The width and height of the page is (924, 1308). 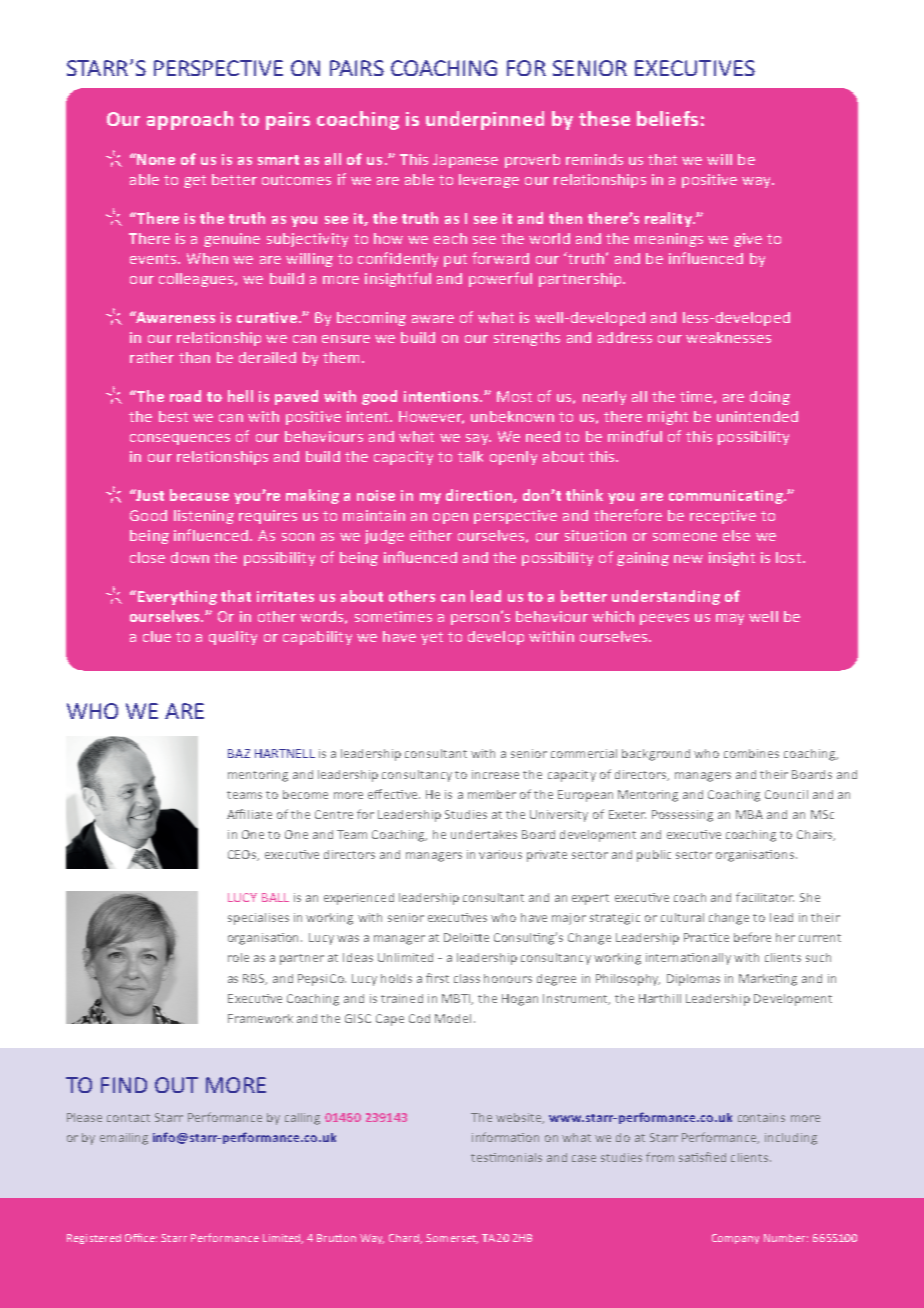 What do you see at coordinates (667, 118) in the page?
I see `beliefs` at bounding box center [667, 118].
